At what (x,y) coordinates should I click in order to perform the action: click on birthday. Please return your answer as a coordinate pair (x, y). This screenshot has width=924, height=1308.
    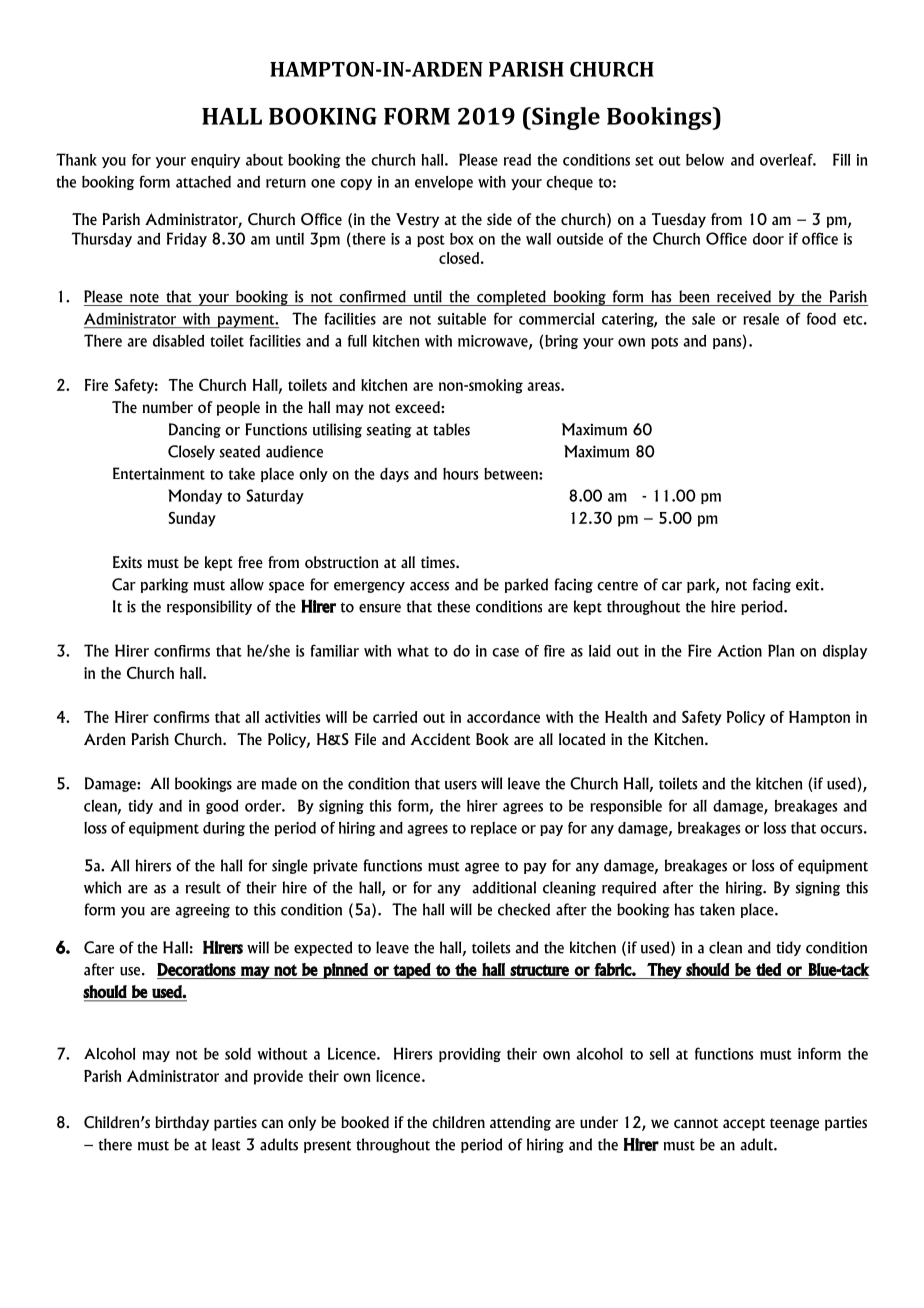
    Looking at the image, I should click on (182, 1123).
